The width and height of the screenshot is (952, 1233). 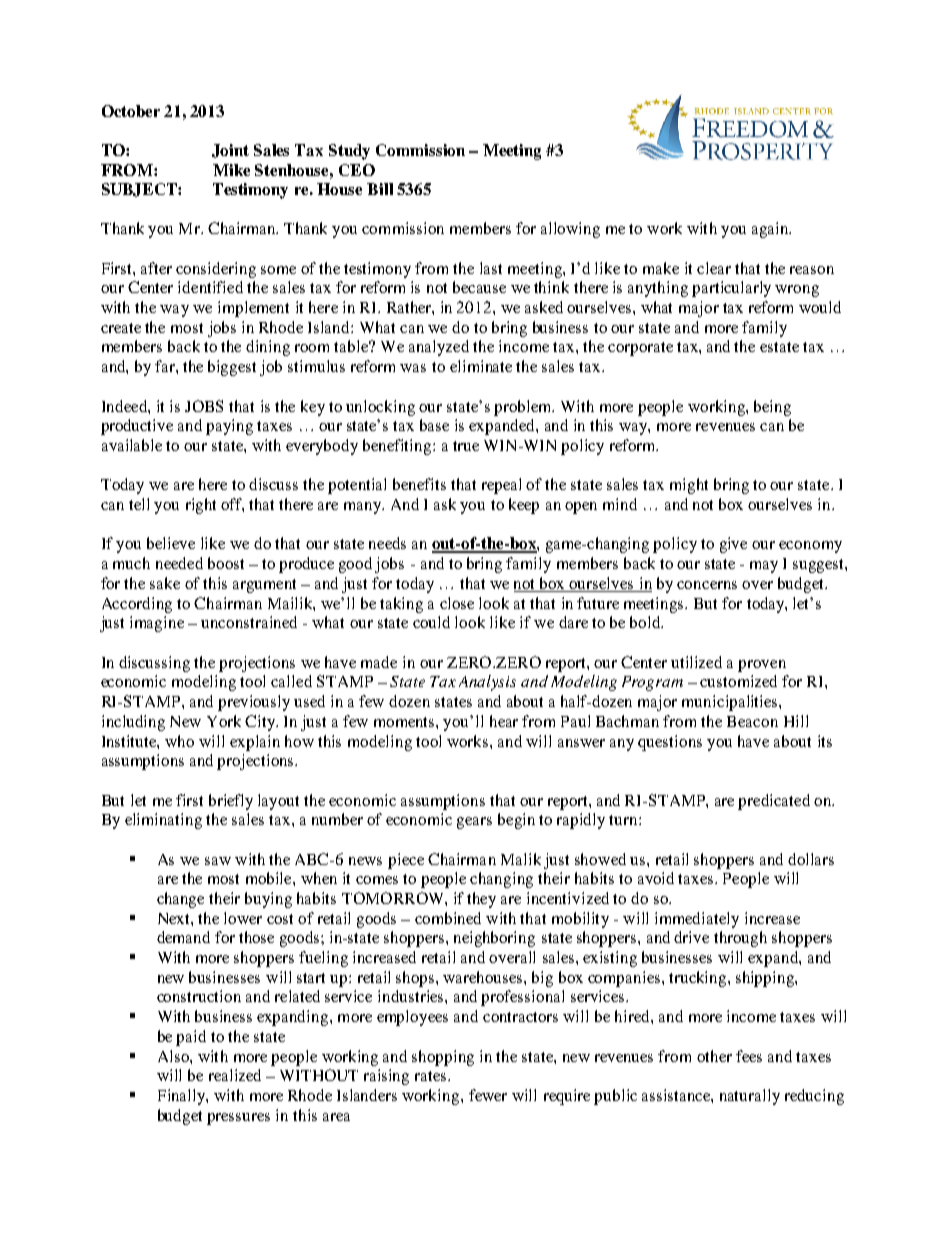 What do you see at coordinates (707, 585) in the screenshot?
I see `concerns` at bounding box center [707, 585].
